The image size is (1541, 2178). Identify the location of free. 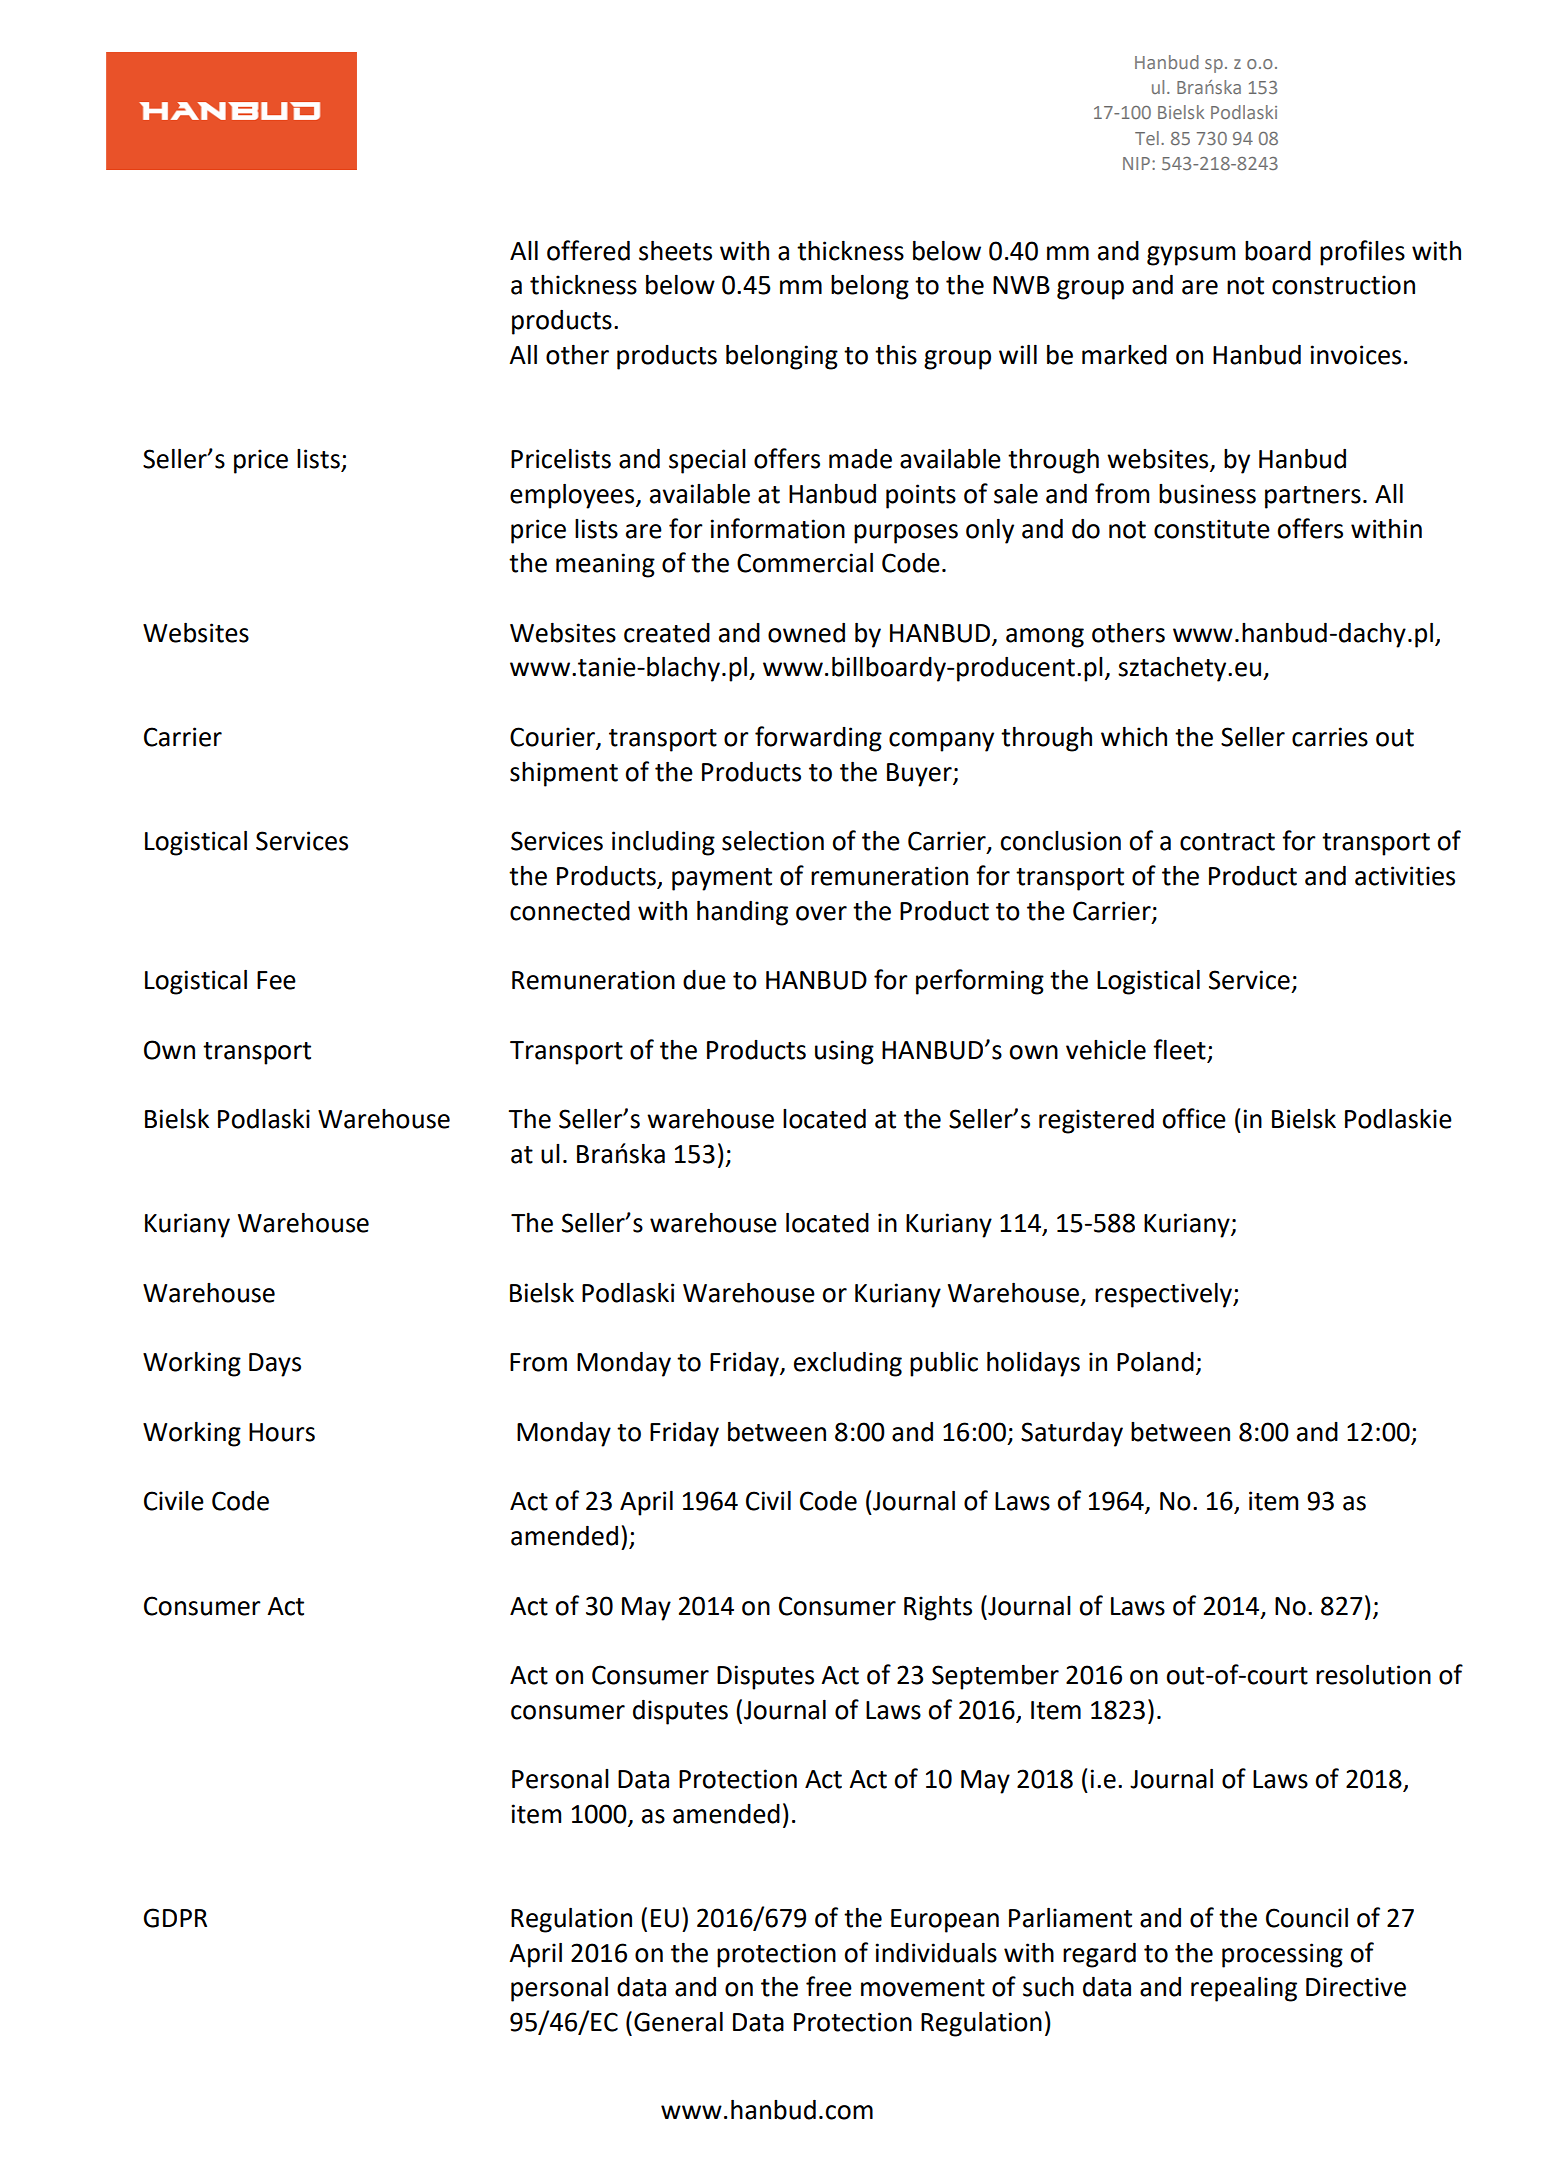
(829, 1986).
